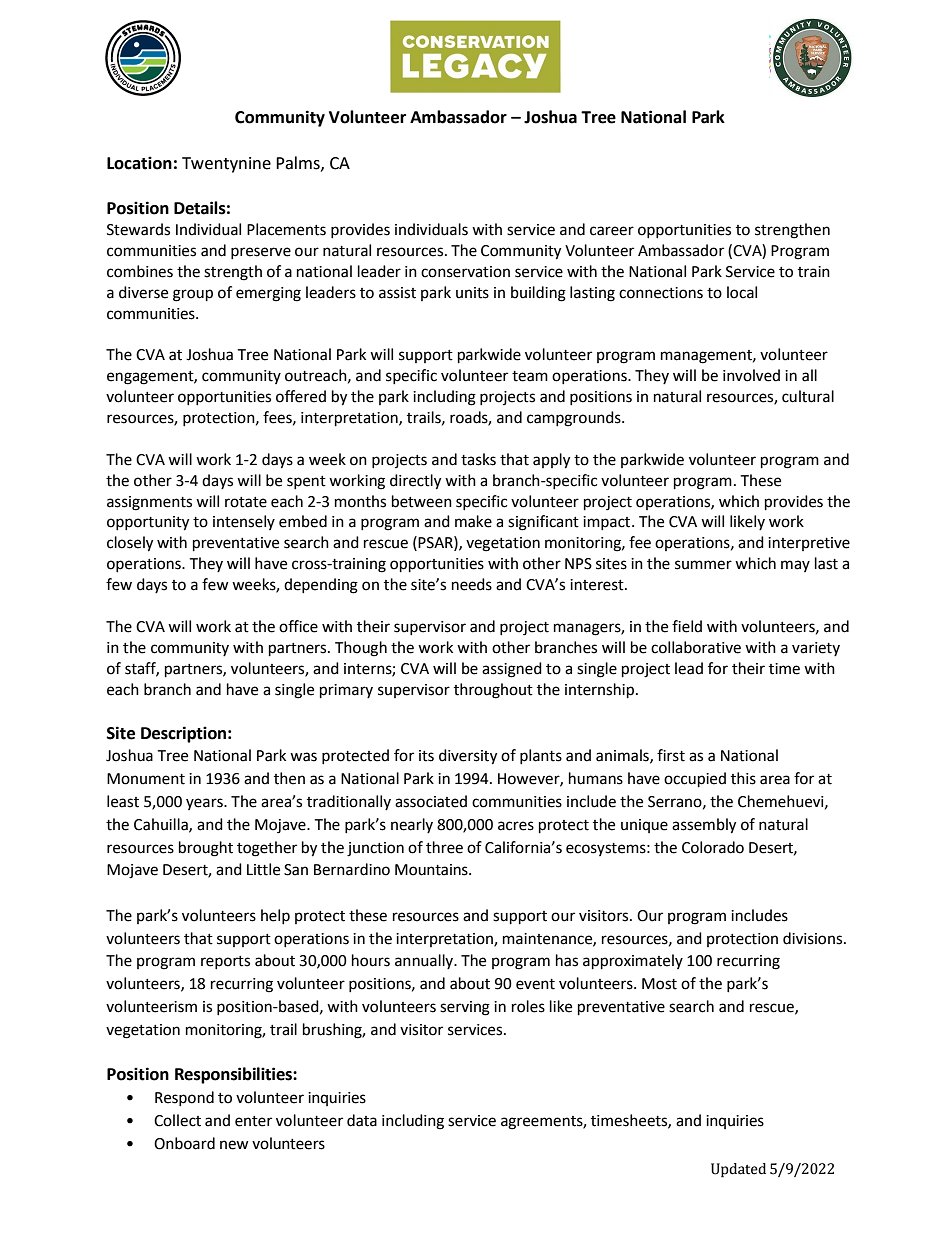 The height and width of the image is (1233, 952). Describe the element at coordinates (184, 1143) in the image. I see `Onboard` at that location.
